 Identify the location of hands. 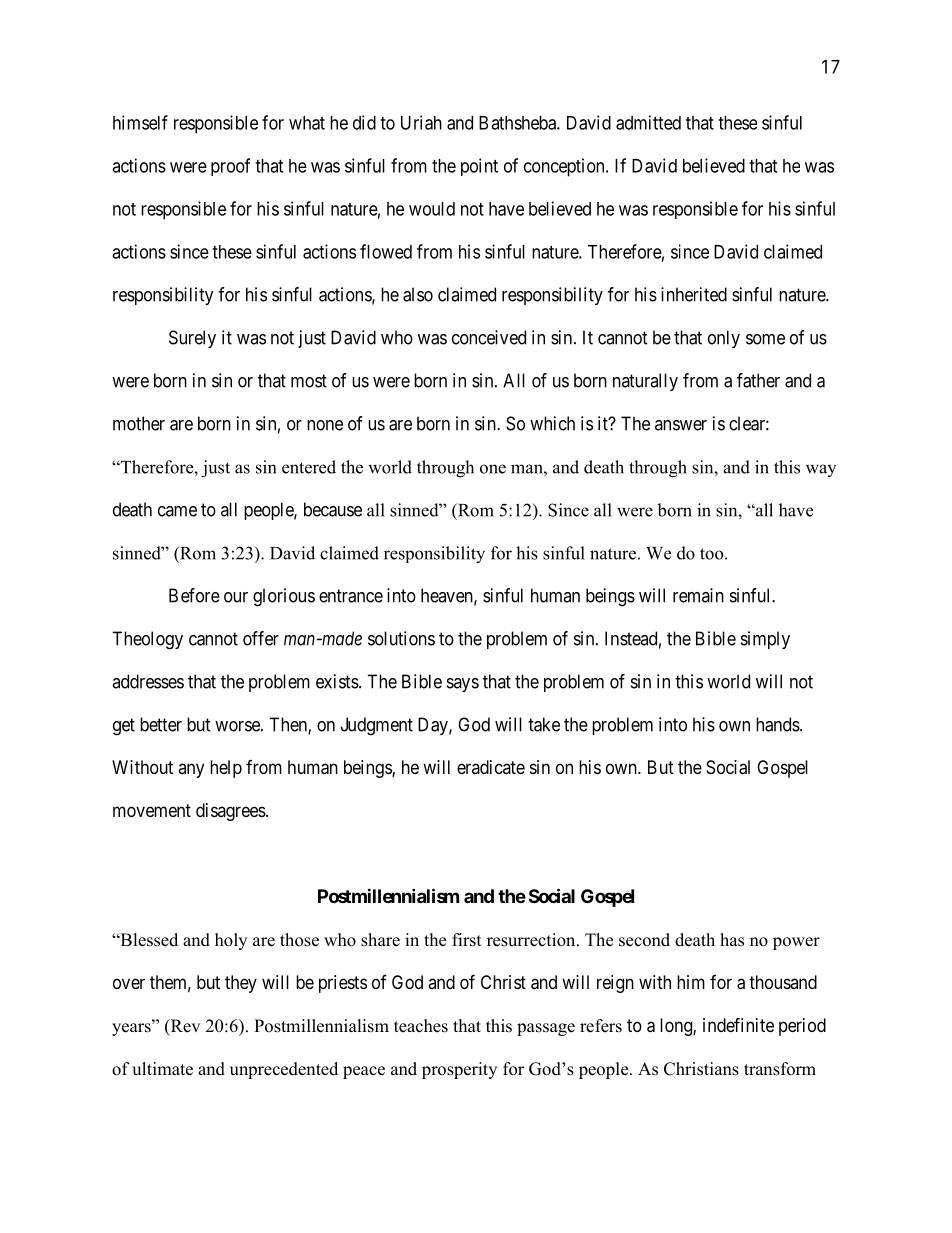
(778, 724).
